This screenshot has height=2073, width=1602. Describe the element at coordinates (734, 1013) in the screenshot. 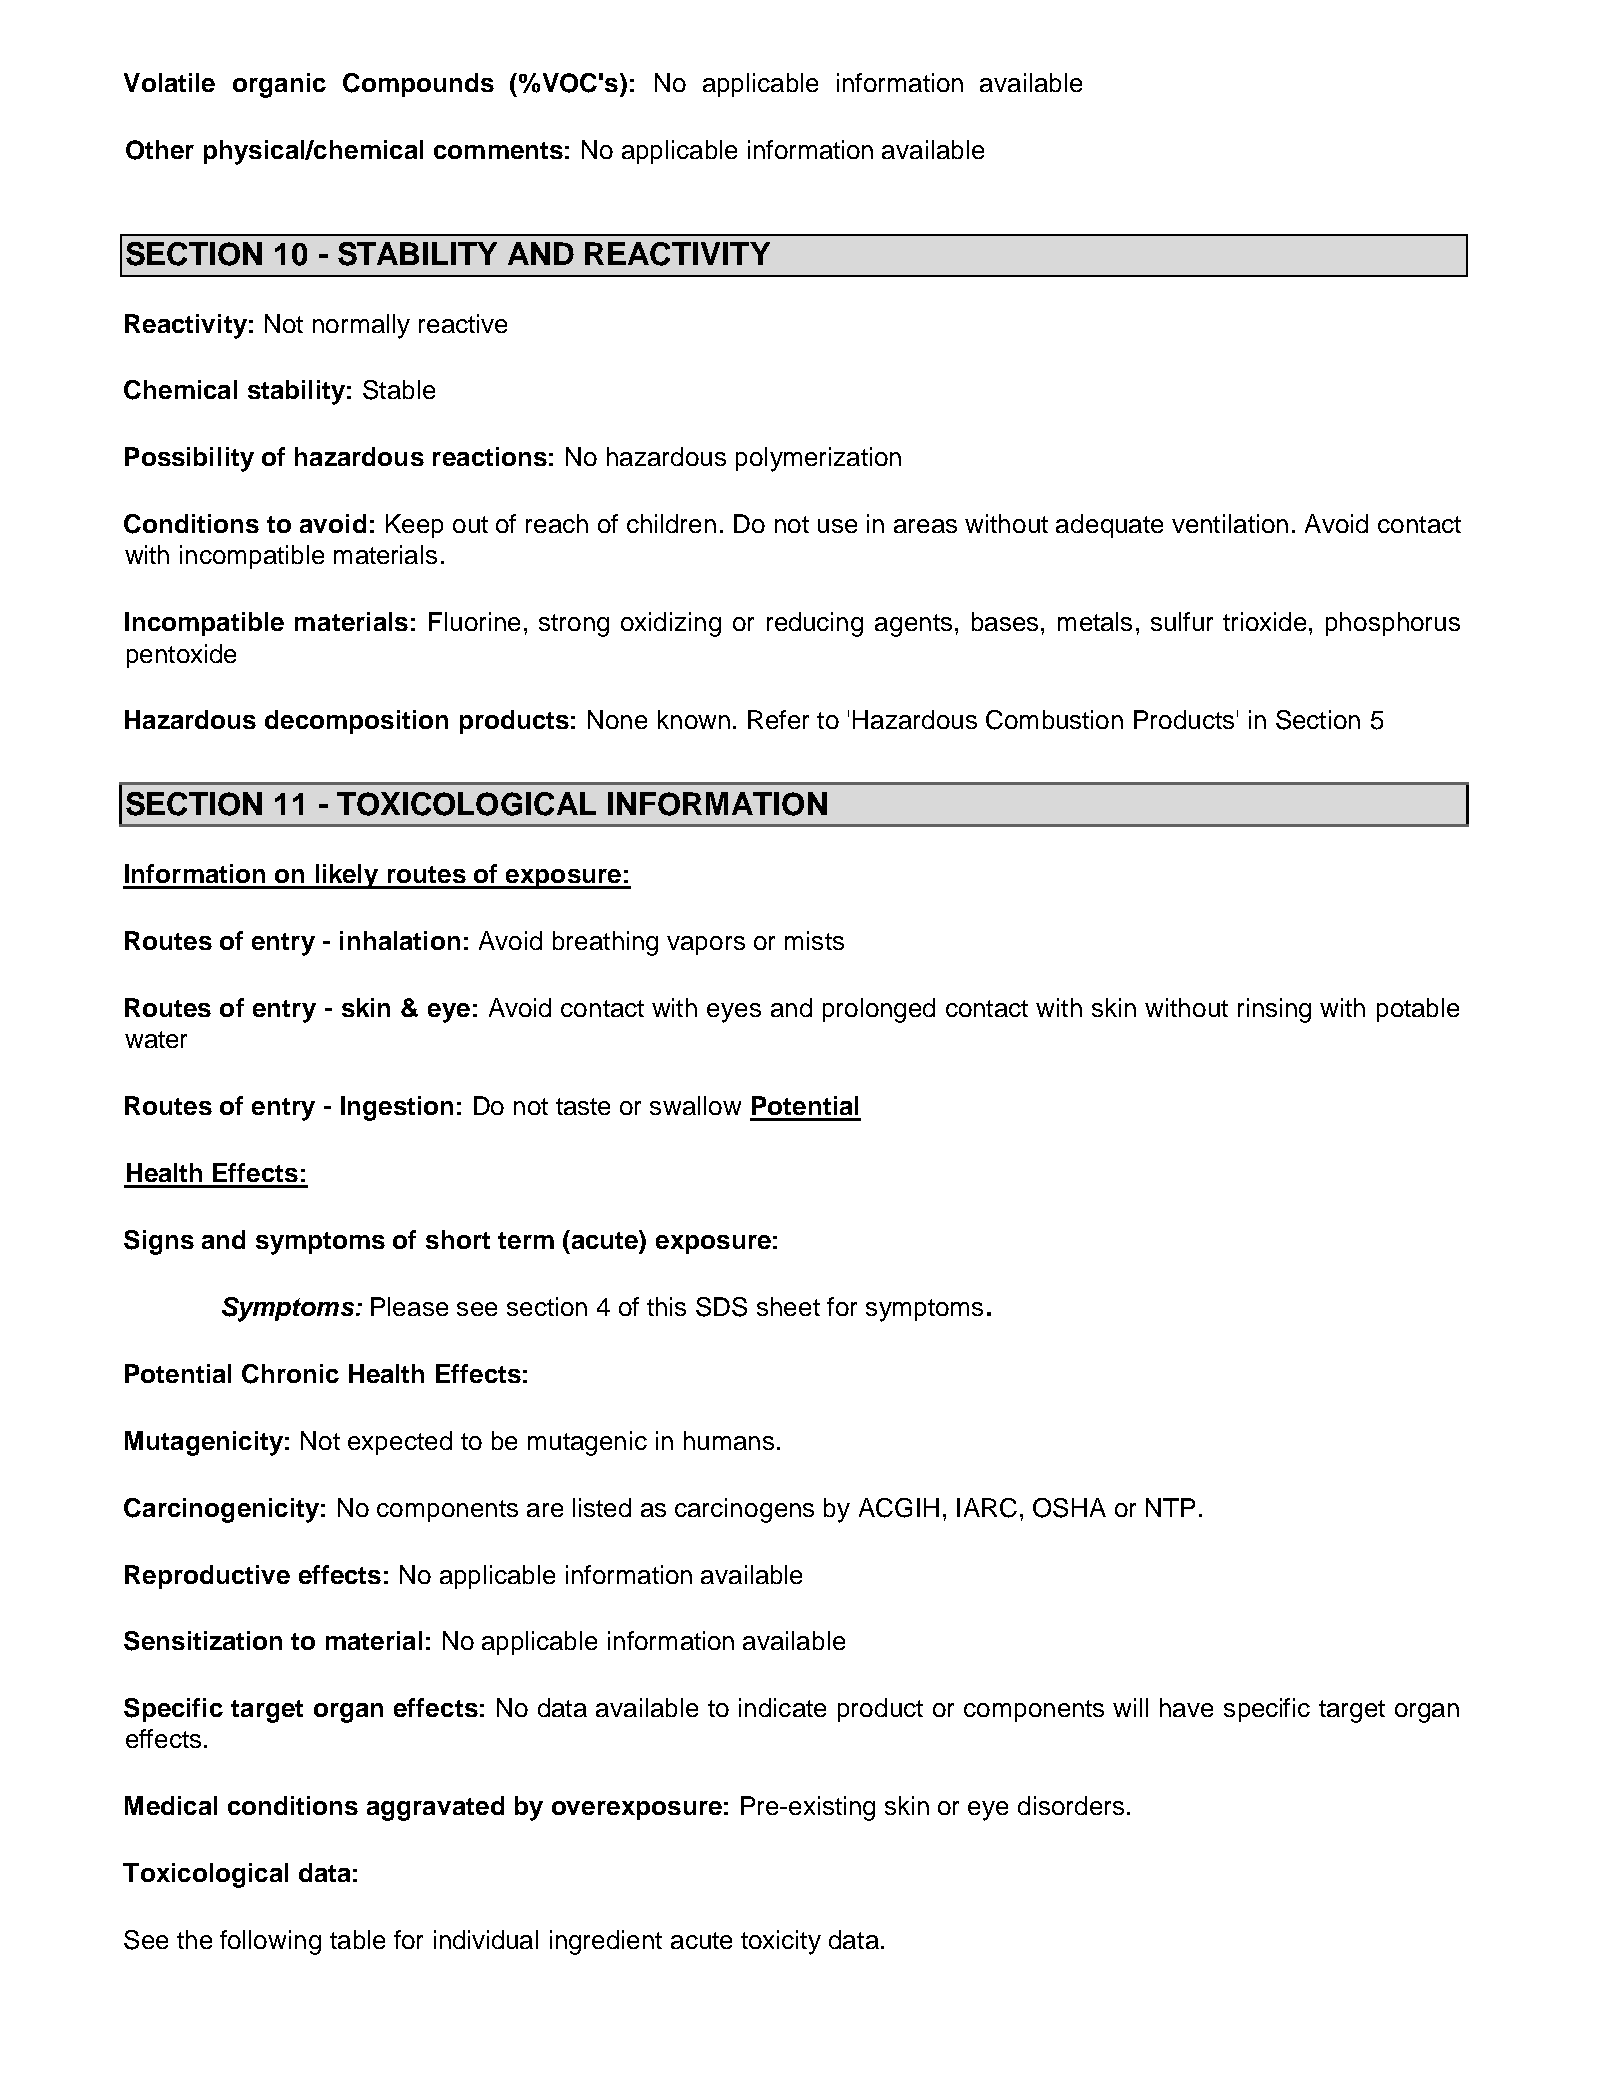

I see `eyes` at that location.
